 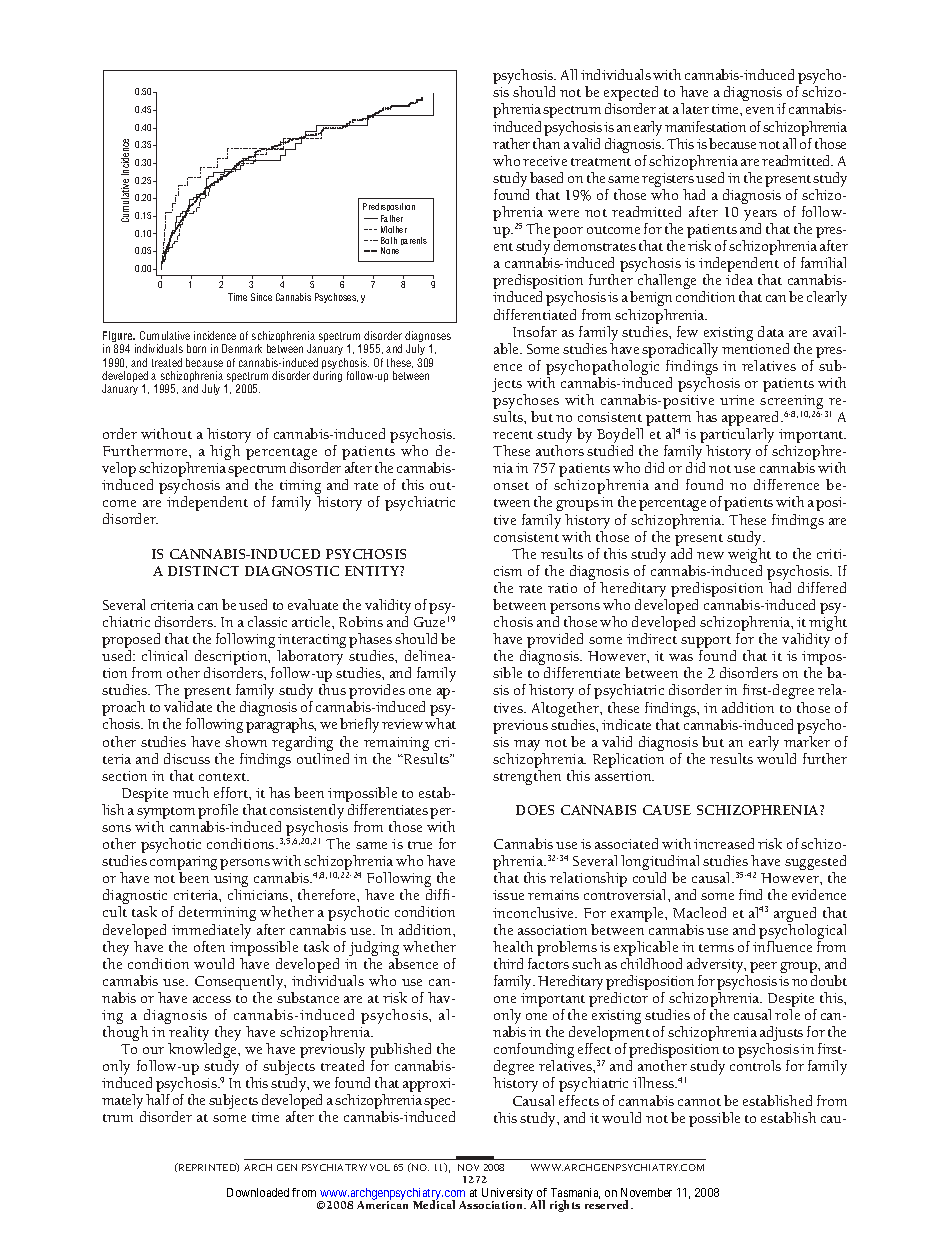 What do you see at coordinates (511, 143) in the screenshot?
I see `rather` at bounding box center [511, 143].
